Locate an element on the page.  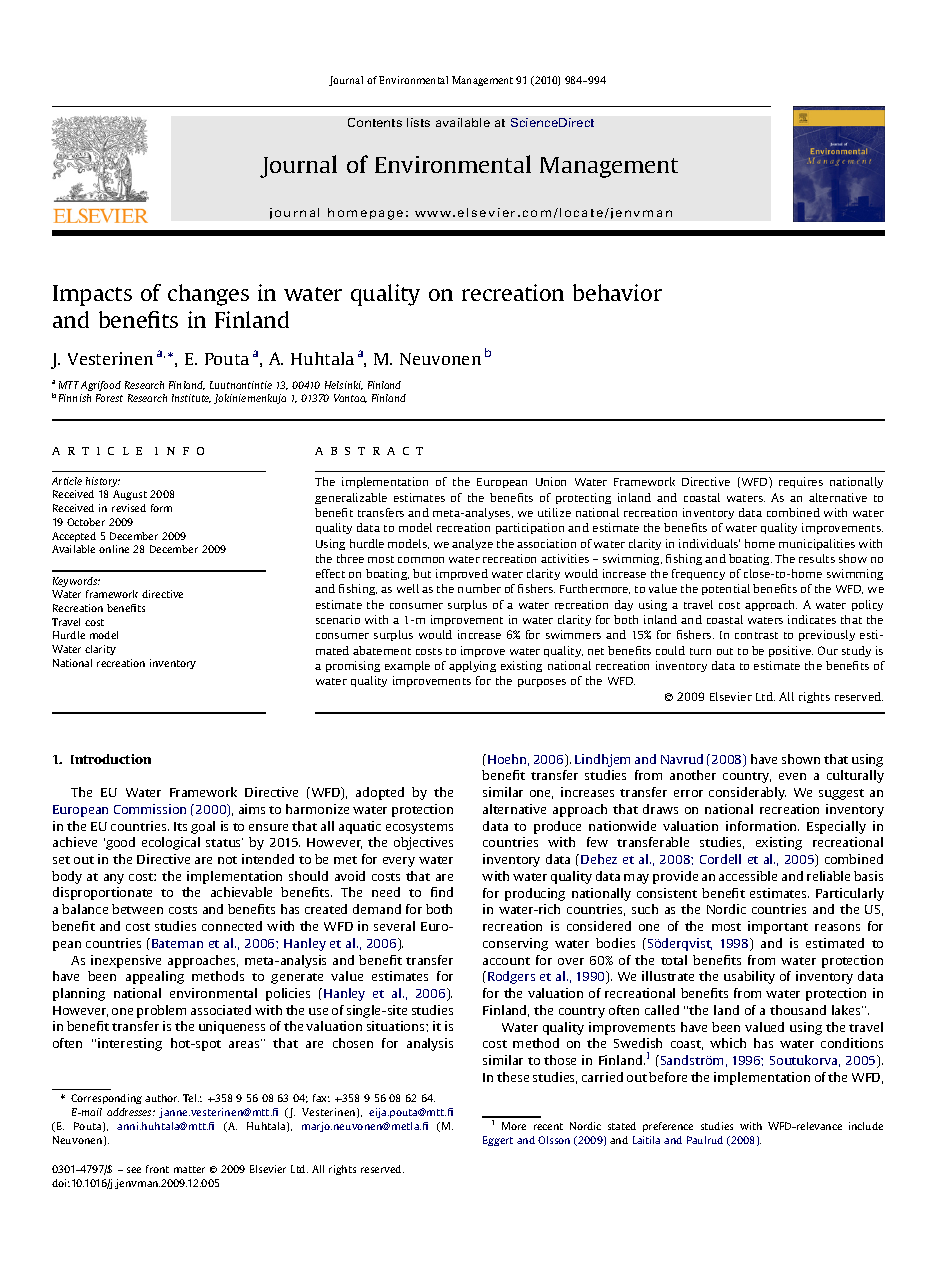
Contents is located at coordinates (375, 122).
